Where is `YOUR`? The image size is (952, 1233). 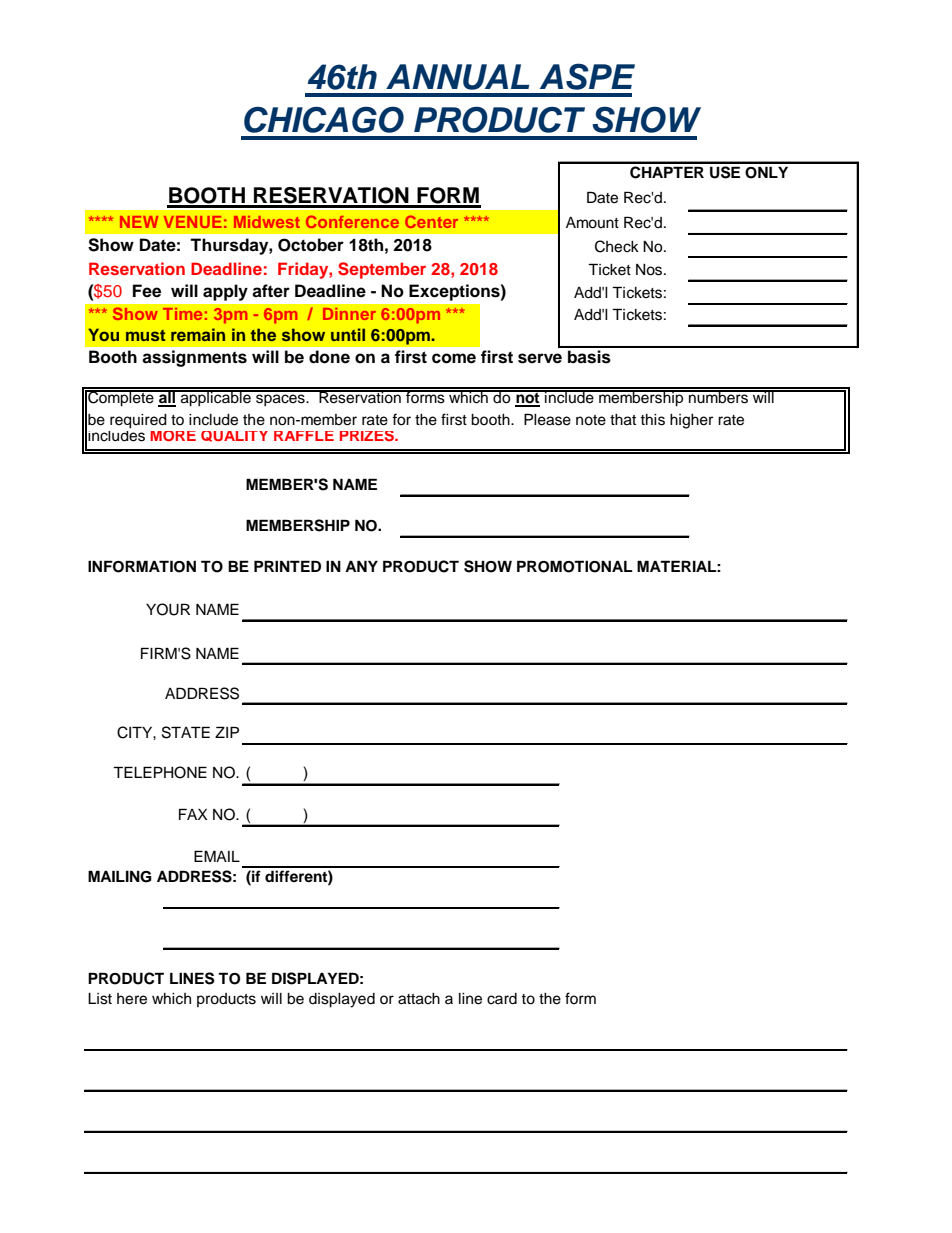 YOUR is located at coordinates (168, 609).
